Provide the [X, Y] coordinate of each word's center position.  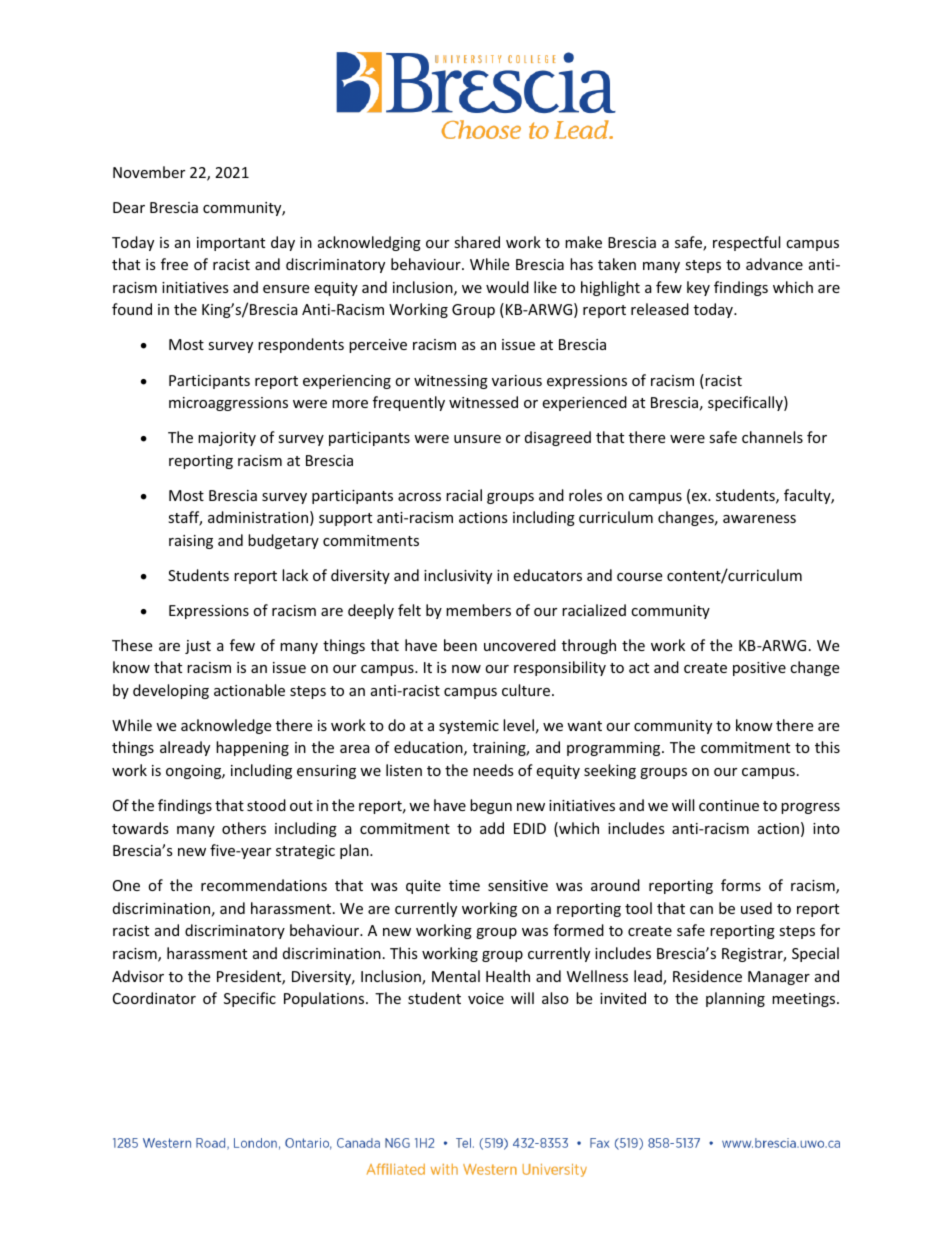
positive [759, 669]
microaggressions [228, 404]
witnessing [451, 382]
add [492, 828]
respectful [746, 243]
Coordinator [154, 998]
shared [477, 242]
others [244, 828]
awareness [759, 519]
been [460, 645]
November [149, 172]
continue [729, 805]
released [660, 309]
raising [191, 542]
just [198, 647]
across [419, 497]
